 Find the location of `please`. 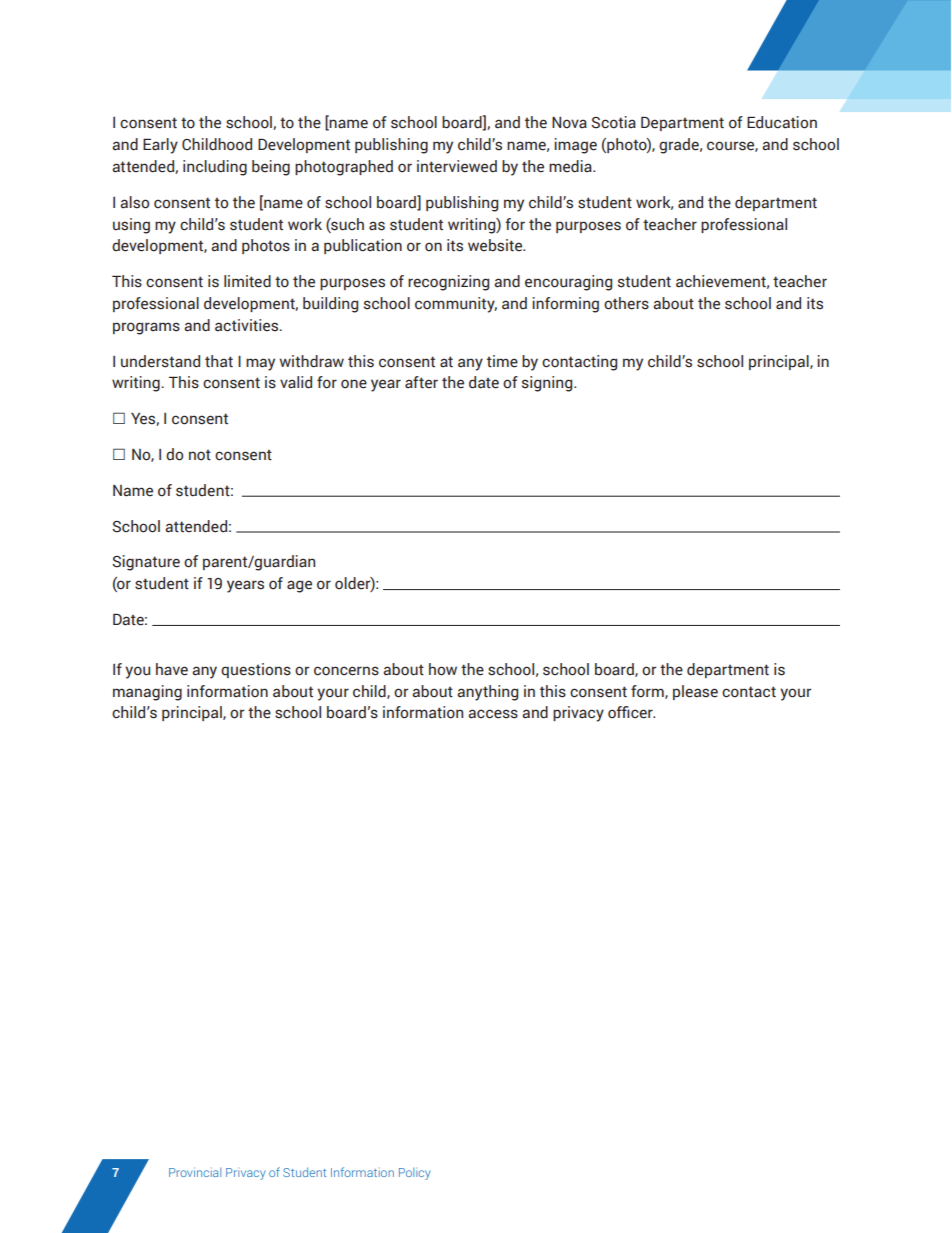

please is located at coordinates (695, 692).
